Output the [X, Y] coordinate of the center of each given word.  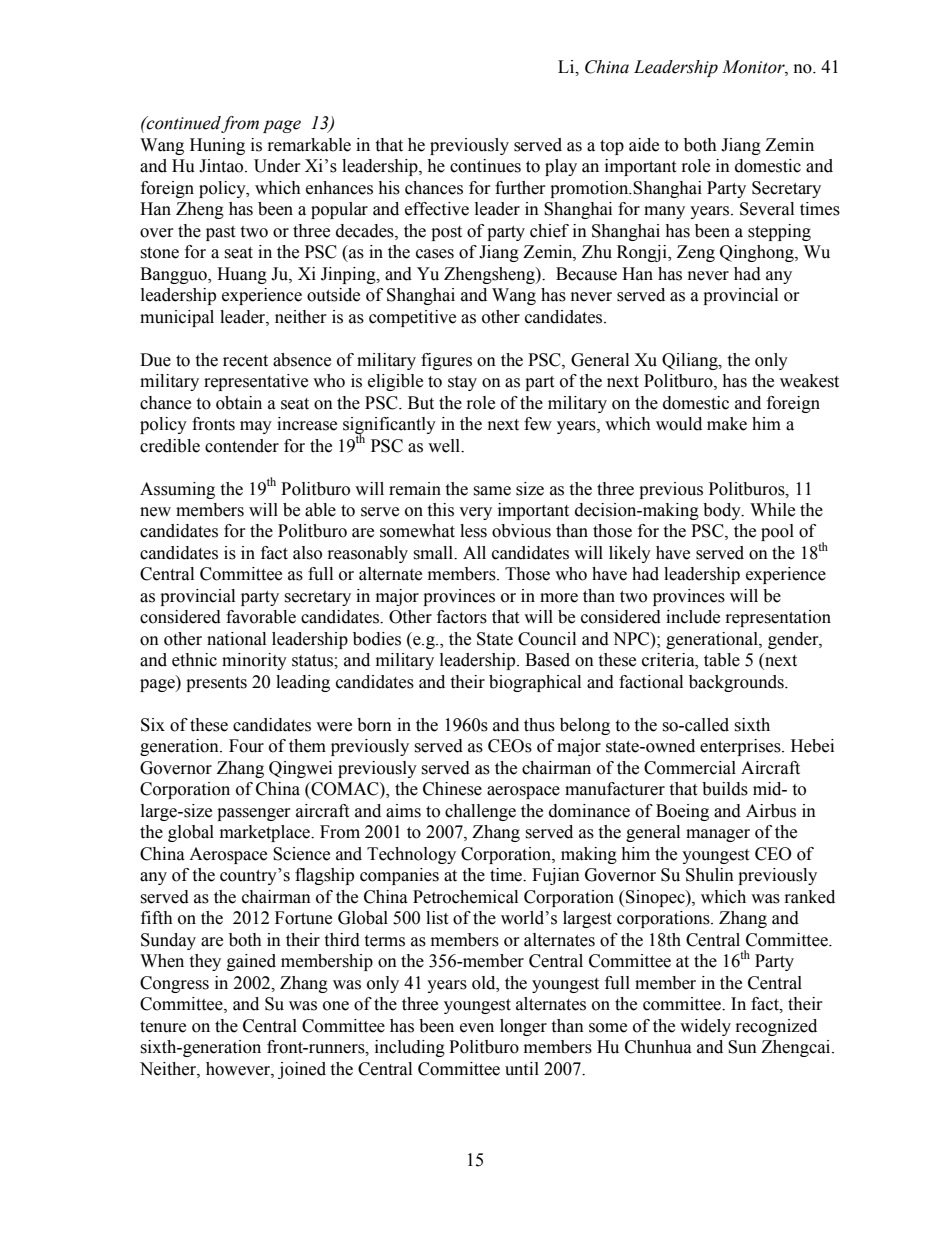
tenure [163, 1027]
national [236, 639]
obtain [239, 403]
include [693, 617]
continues [485, 166]
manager [718, 835]
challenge [480, 812]
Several [767, 209]
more [559, 598]
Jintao [222, 166]
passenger [254, 814]
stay [462, 383]
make [727, 424]
